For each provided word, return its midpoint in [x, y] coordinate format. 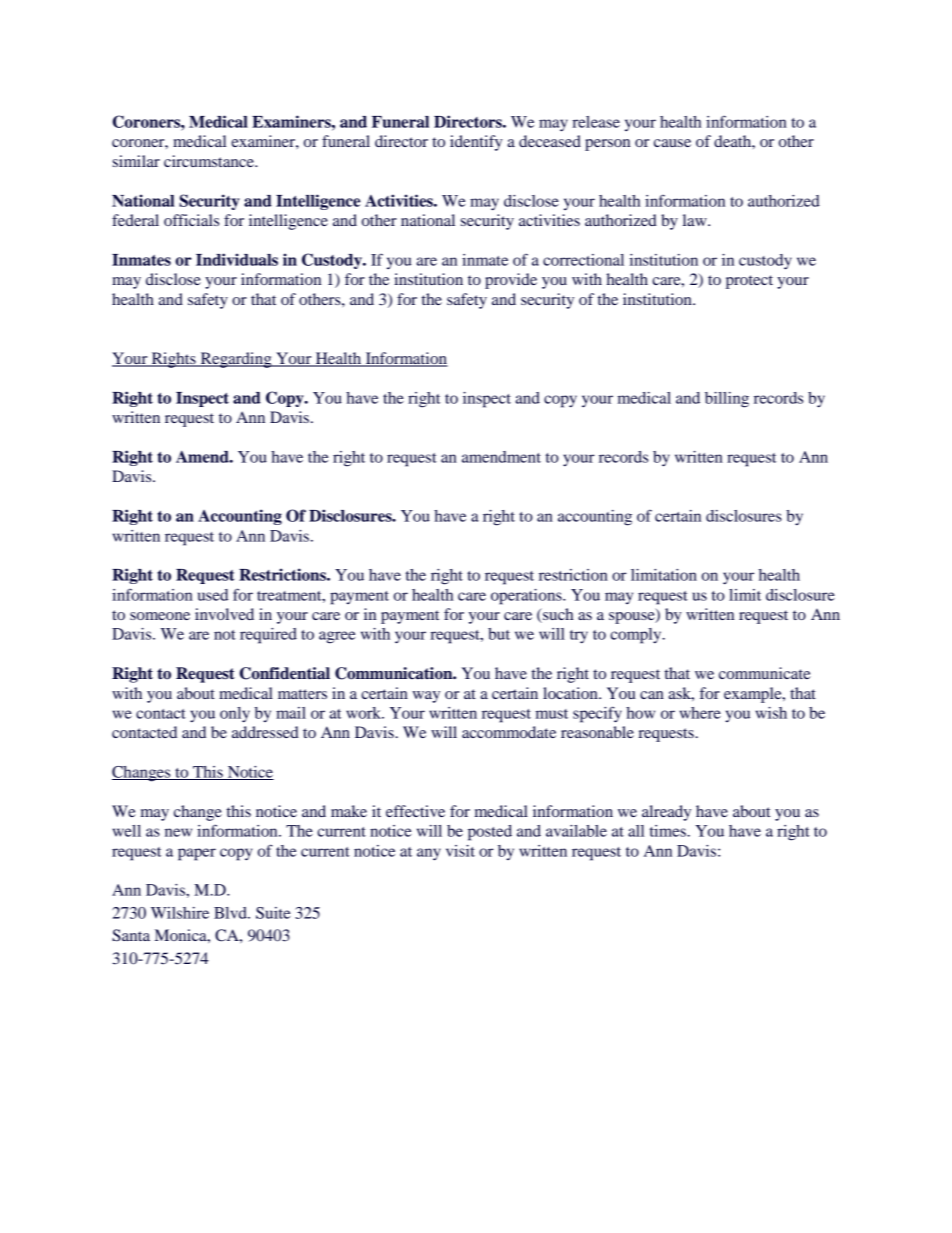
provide [511, 281]
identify [476, 143]
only [235, 715]
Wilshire [180, 913]
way [426, 697]
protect [749, 282]
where [700, 713]
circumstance [210, 161]
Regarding [236, 360]
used [213, 595]
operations [527, 597]
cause [672, 143]
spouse [633, 618]
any [429, 854]
